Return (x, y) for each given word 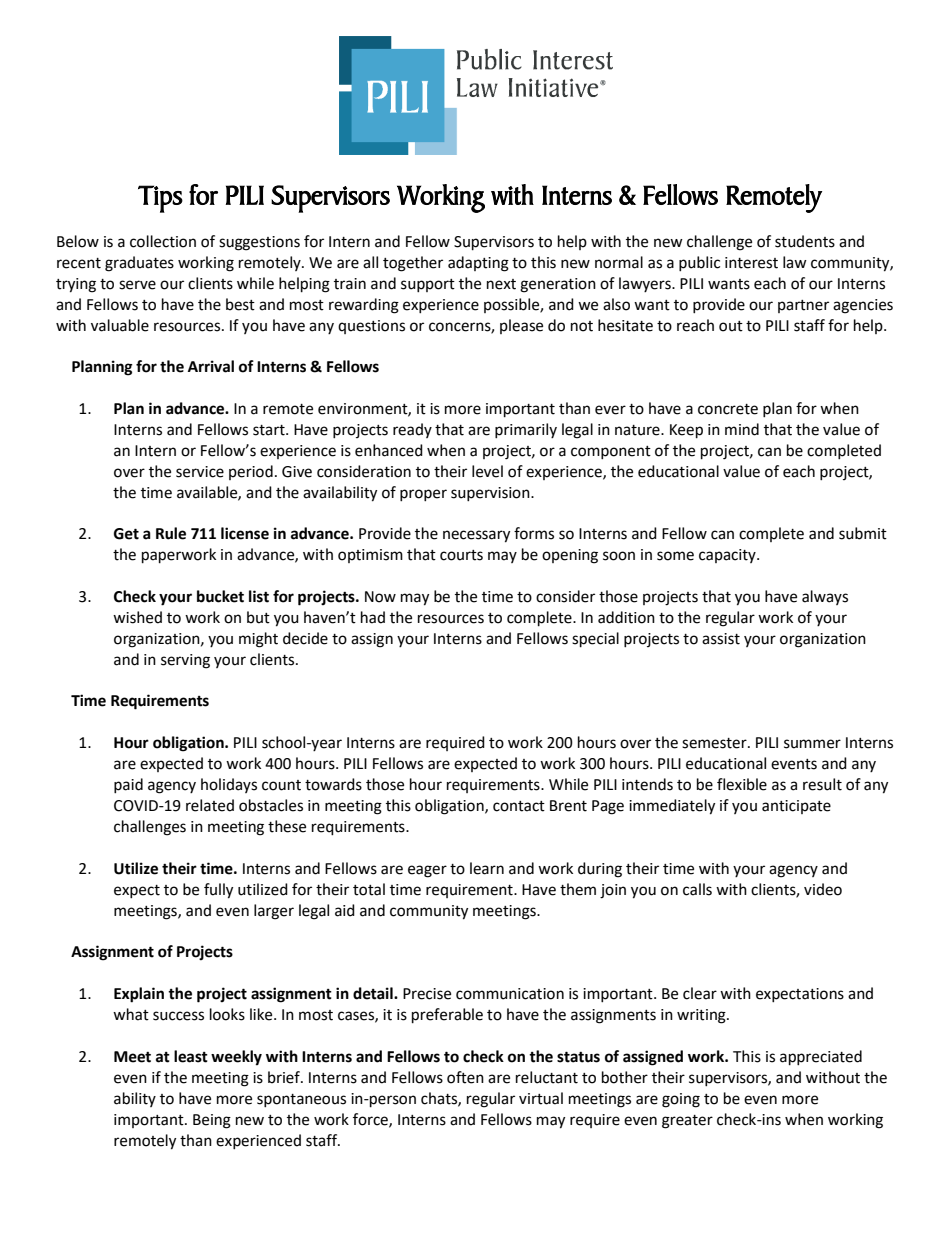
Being (212, 1121)
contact (519, 806)
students (805, 241)
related (210, 805)
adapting (478, 264)
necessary (476, 536)
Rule (171, 533)
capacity (728, 556)
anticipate (796, 807)
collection (163, 241)
